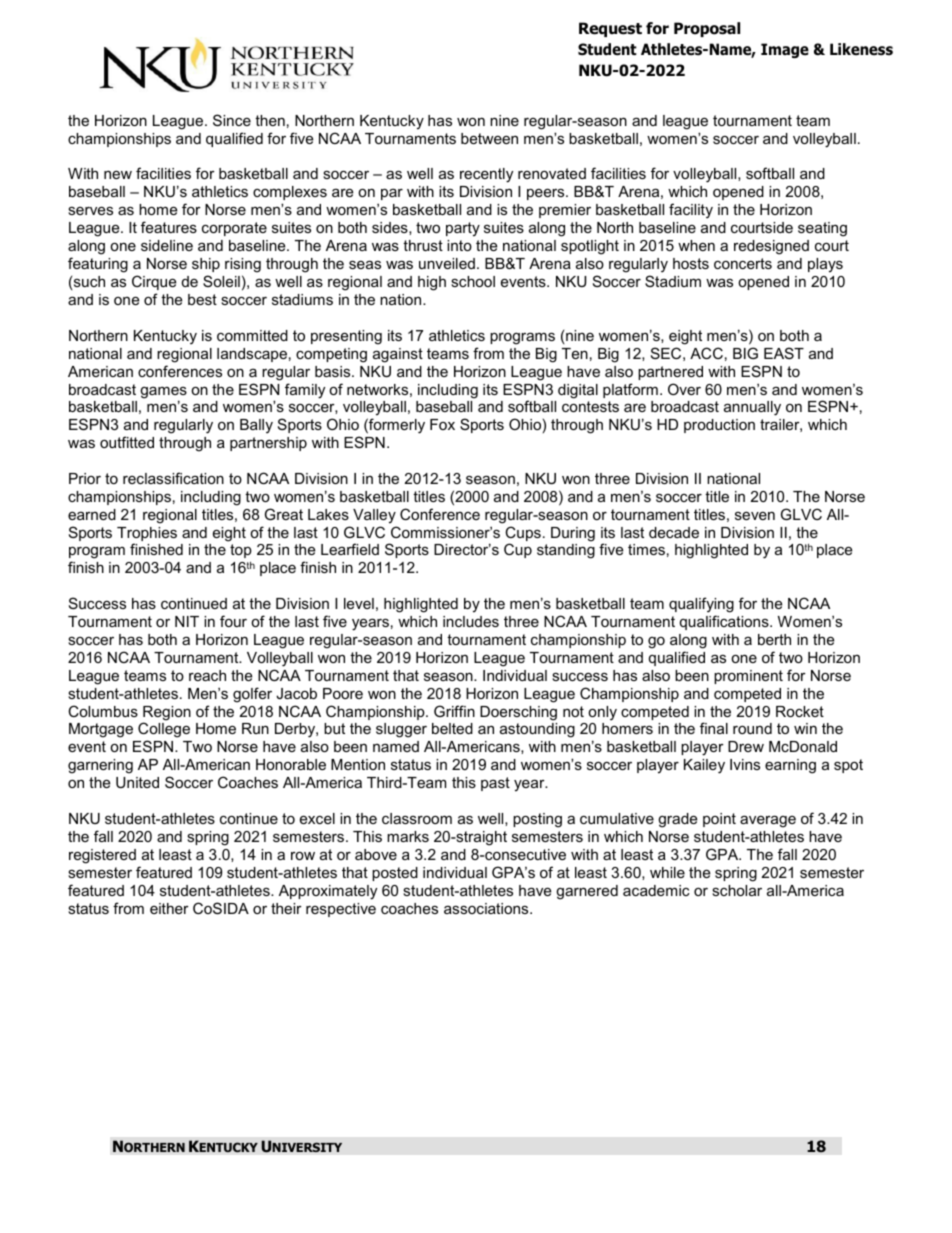 This screenshot has width=952, height=1233. I want to click on Since, so click(232, 120).
